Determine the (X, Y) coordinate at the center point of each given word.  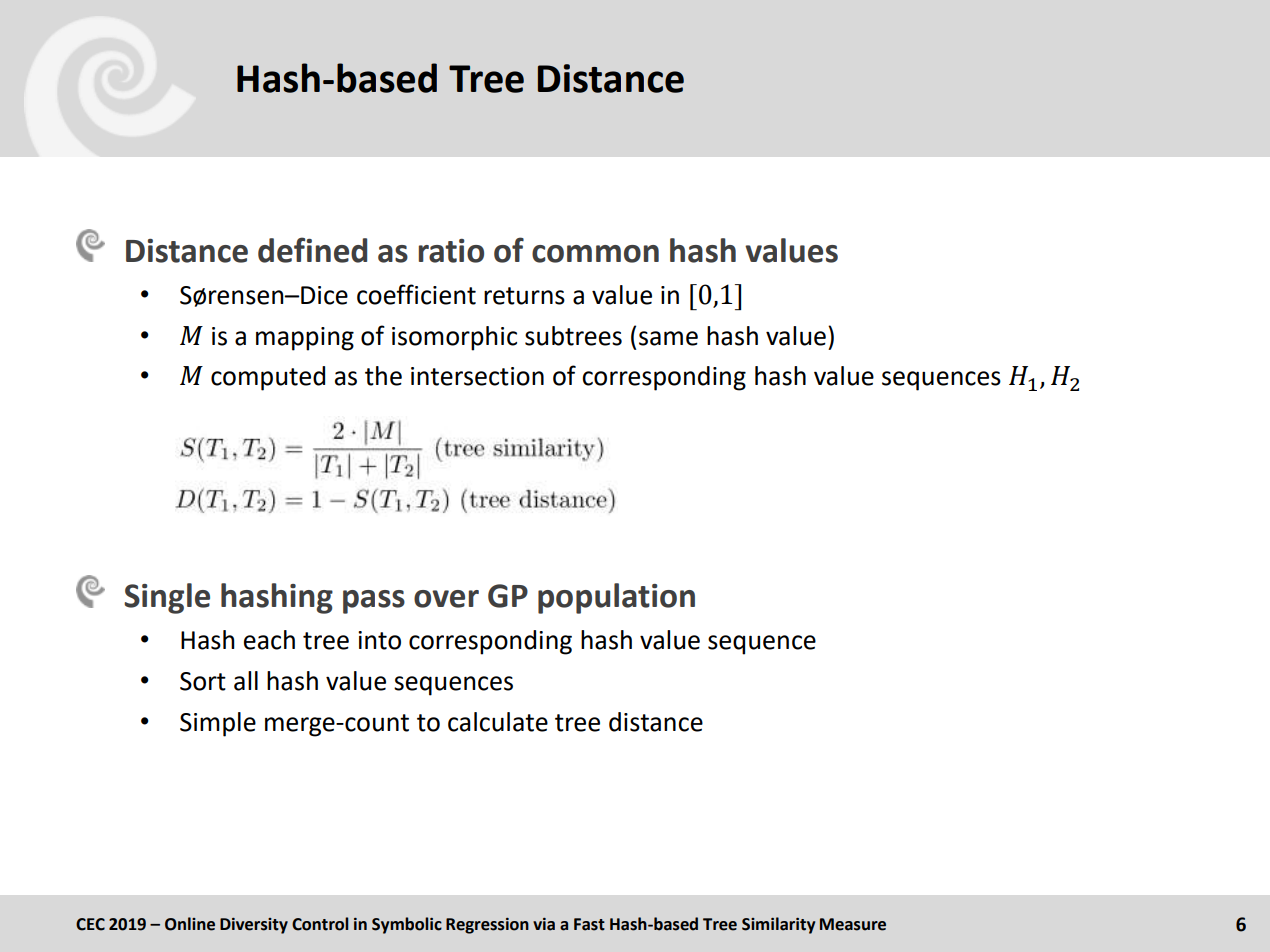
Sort (203, 681)
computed (268, 378)
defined (312, 250)
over (446, 599)
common (595, 254)
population (616, 598)
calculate (498, 722)
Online (190, 924)
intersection (477, 376)
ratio (451, 251)
